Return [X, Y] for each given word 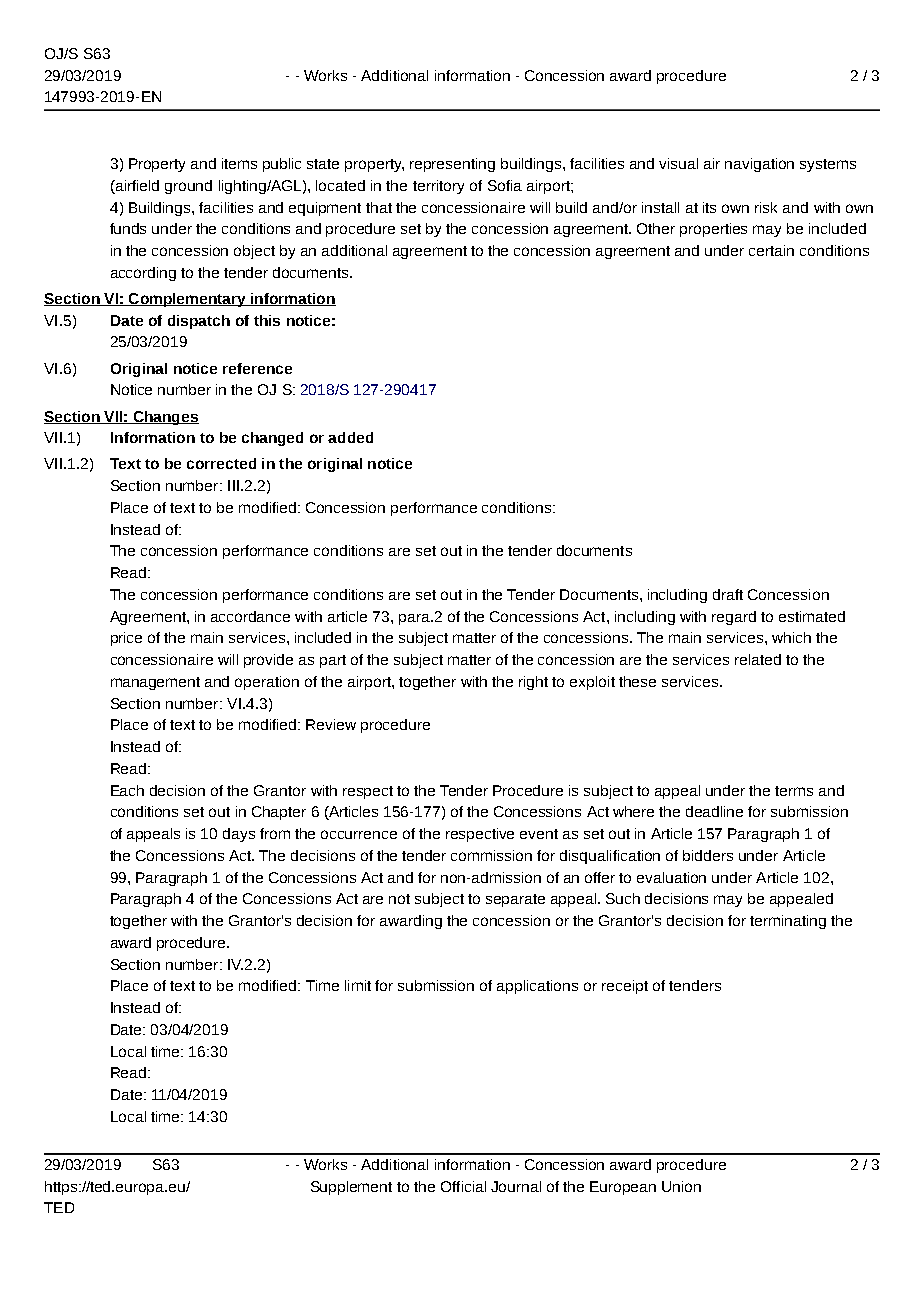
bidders [708, 855]
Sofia [505, 185]
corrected [221, 463]
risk [766, 207]
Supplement [351, 1188]
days [239, 835]
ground [188, 187]
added [350, 437]
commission [491, 855]
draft [728, 594]
